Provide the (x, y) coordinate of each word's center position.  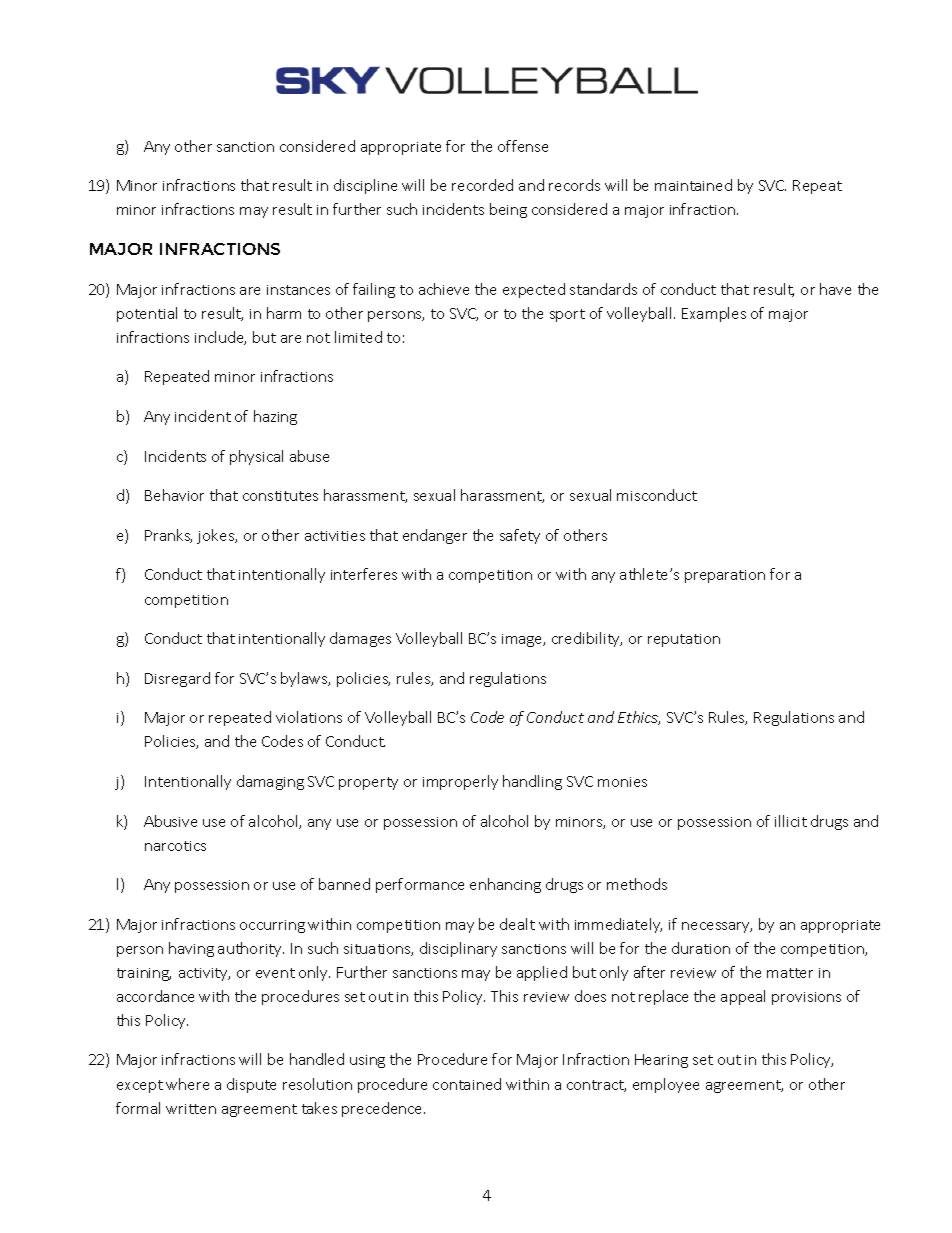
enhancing (505, 885)
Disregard (177, 679)
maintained (693, 185)
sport (567, 315)
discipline (365, 186)
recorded (482, 185)
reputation (684, 640)
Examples (714, 314)
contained (467, 1084)
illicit (791, 821)
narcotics (175, 846)
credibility (587, 639)
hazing (275, 417)
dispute (251, 1085)
